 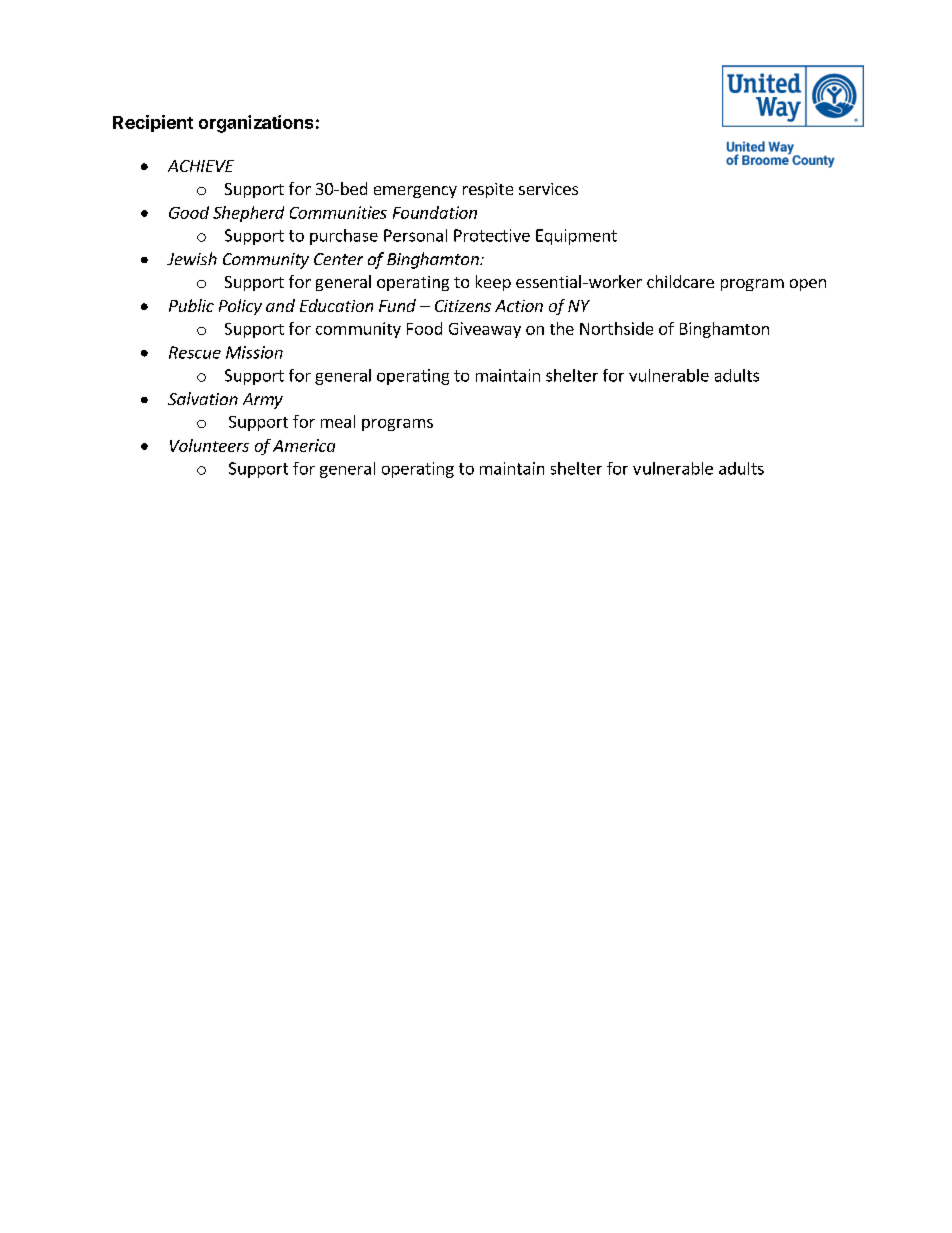 What do you see at coordinates (680, 281) in the screenshot?
I see `childcare` at bounding box center [680, 281].
